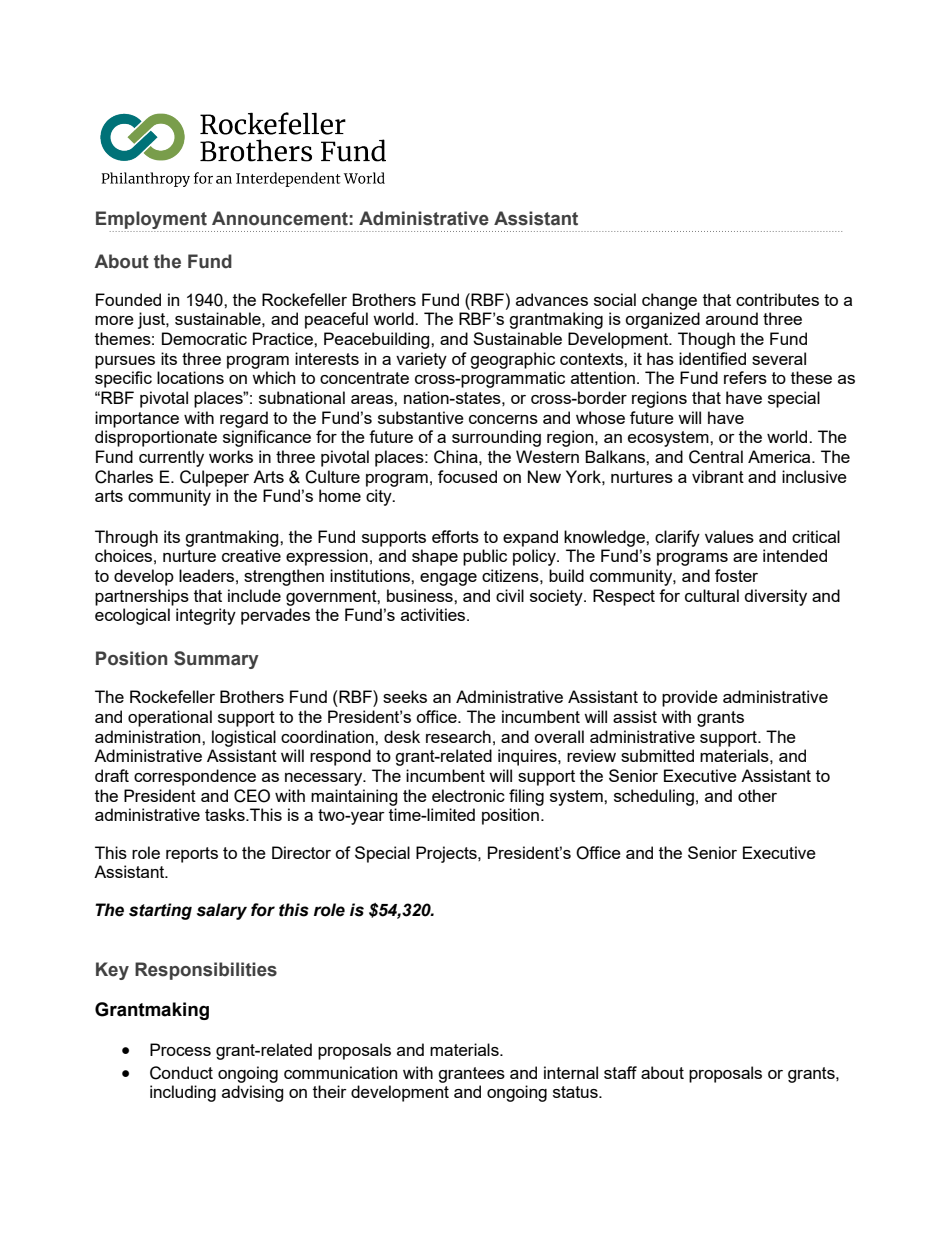 Image resolution: width=952 pixels, height=1233 pixels. Describe the element at coordinates (654, 797) in the document. I see `scheduling` at that location.
